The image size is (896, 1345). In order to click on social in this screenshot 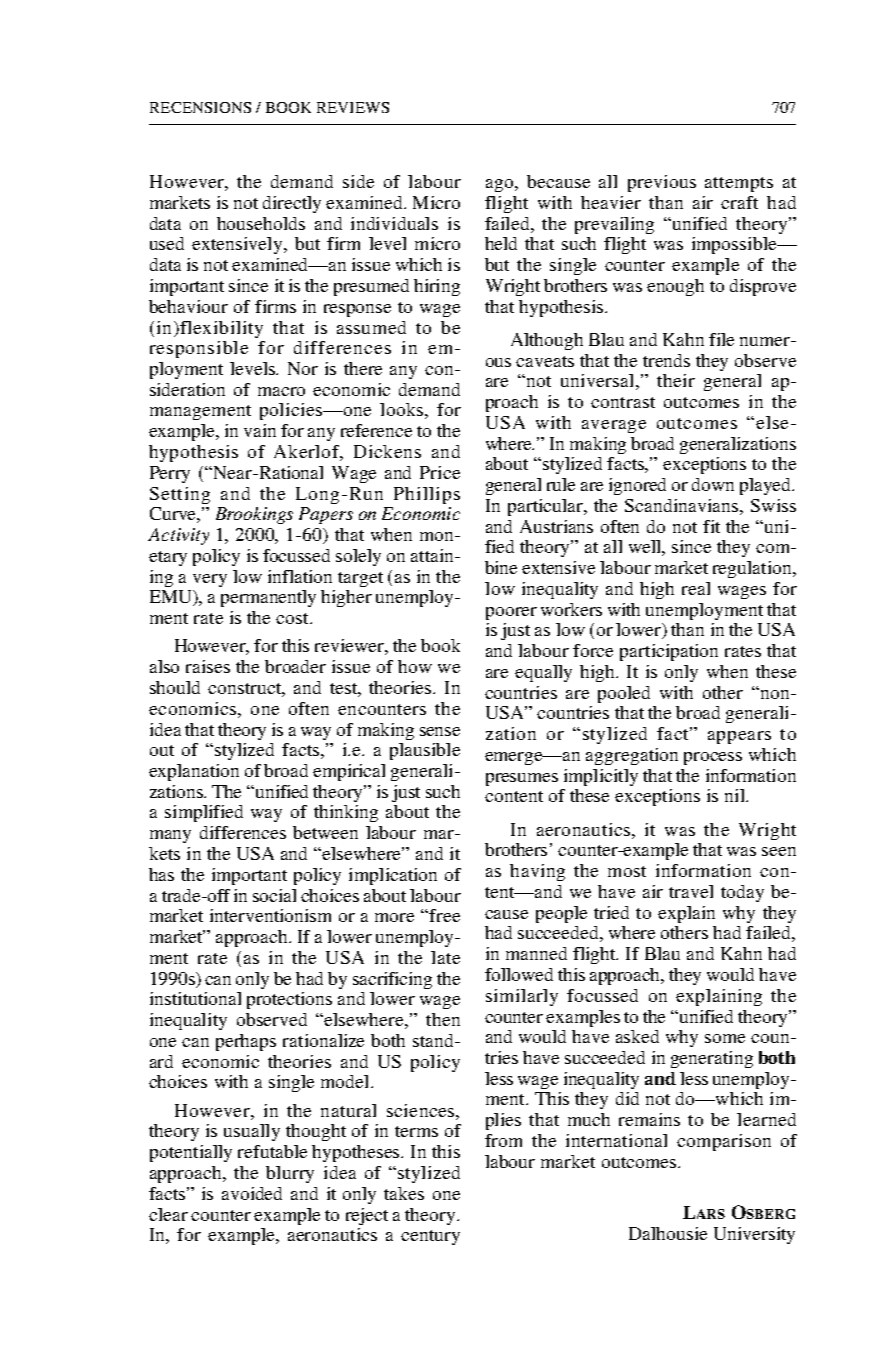, I will do `click(274, 895)`.
